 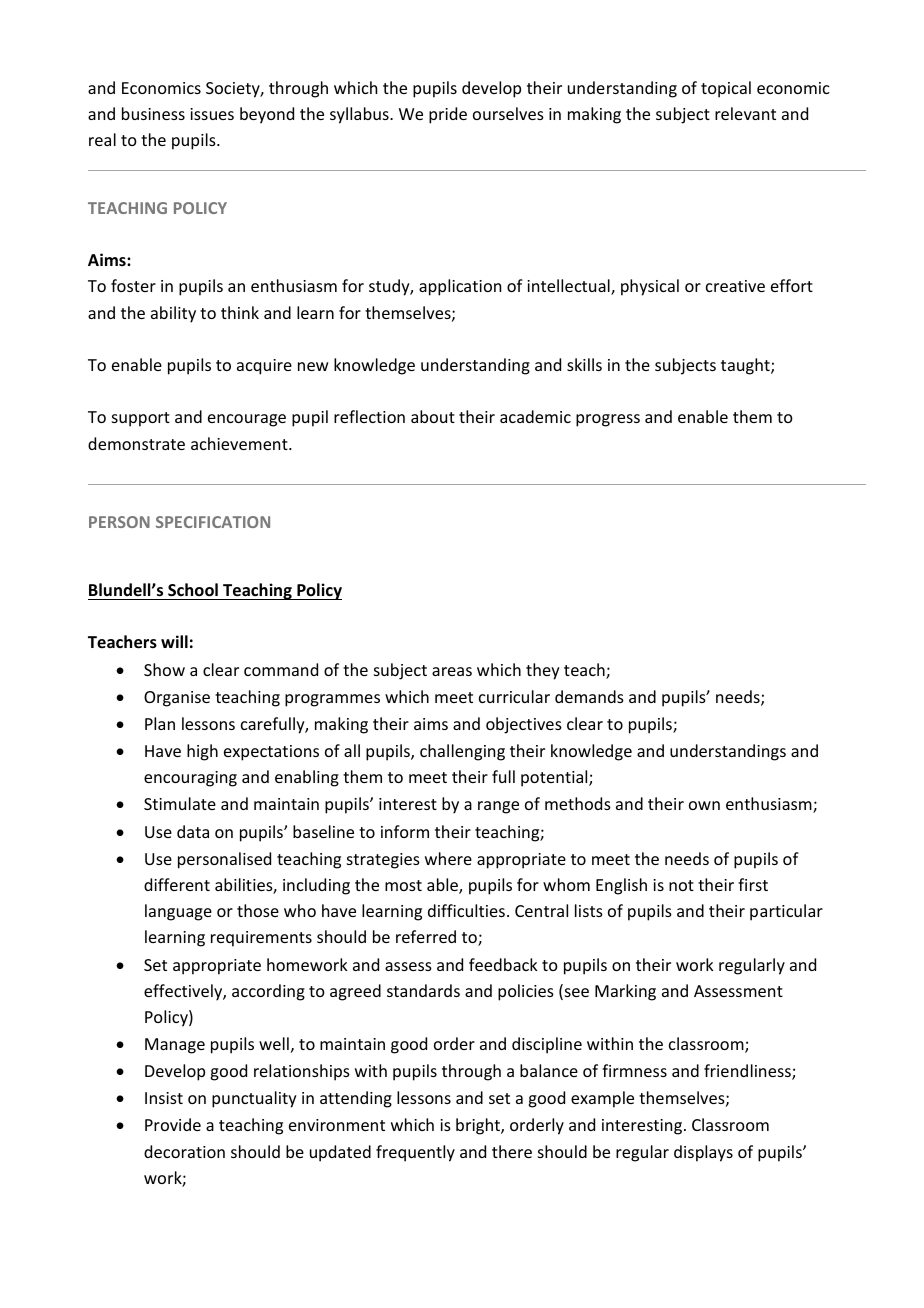 What do you see at coordinates (212, 114) in the document?
I see `issues` at bounding box center [212, 114].
